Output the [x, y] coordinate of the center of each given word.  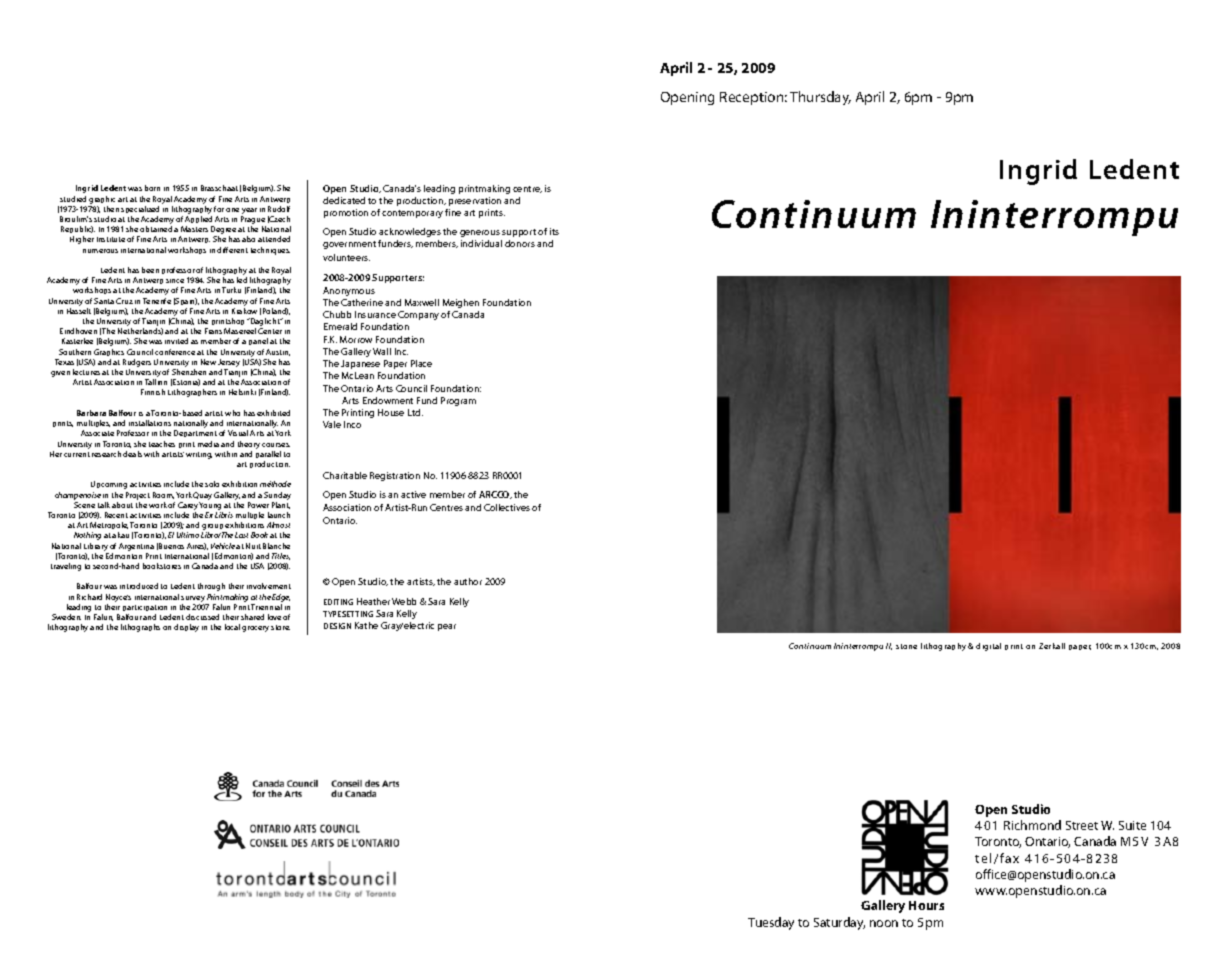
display [186, 628]
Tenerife [157, 301]
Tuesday [771, 923]
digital [988, 647]
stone [906, 646]
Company [418, 315]
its [554, 231]
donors [520, 243]
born [152, 188]
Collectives [507, 507]
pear [447, 627]
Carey [188, 507]
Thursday [820, 98]
